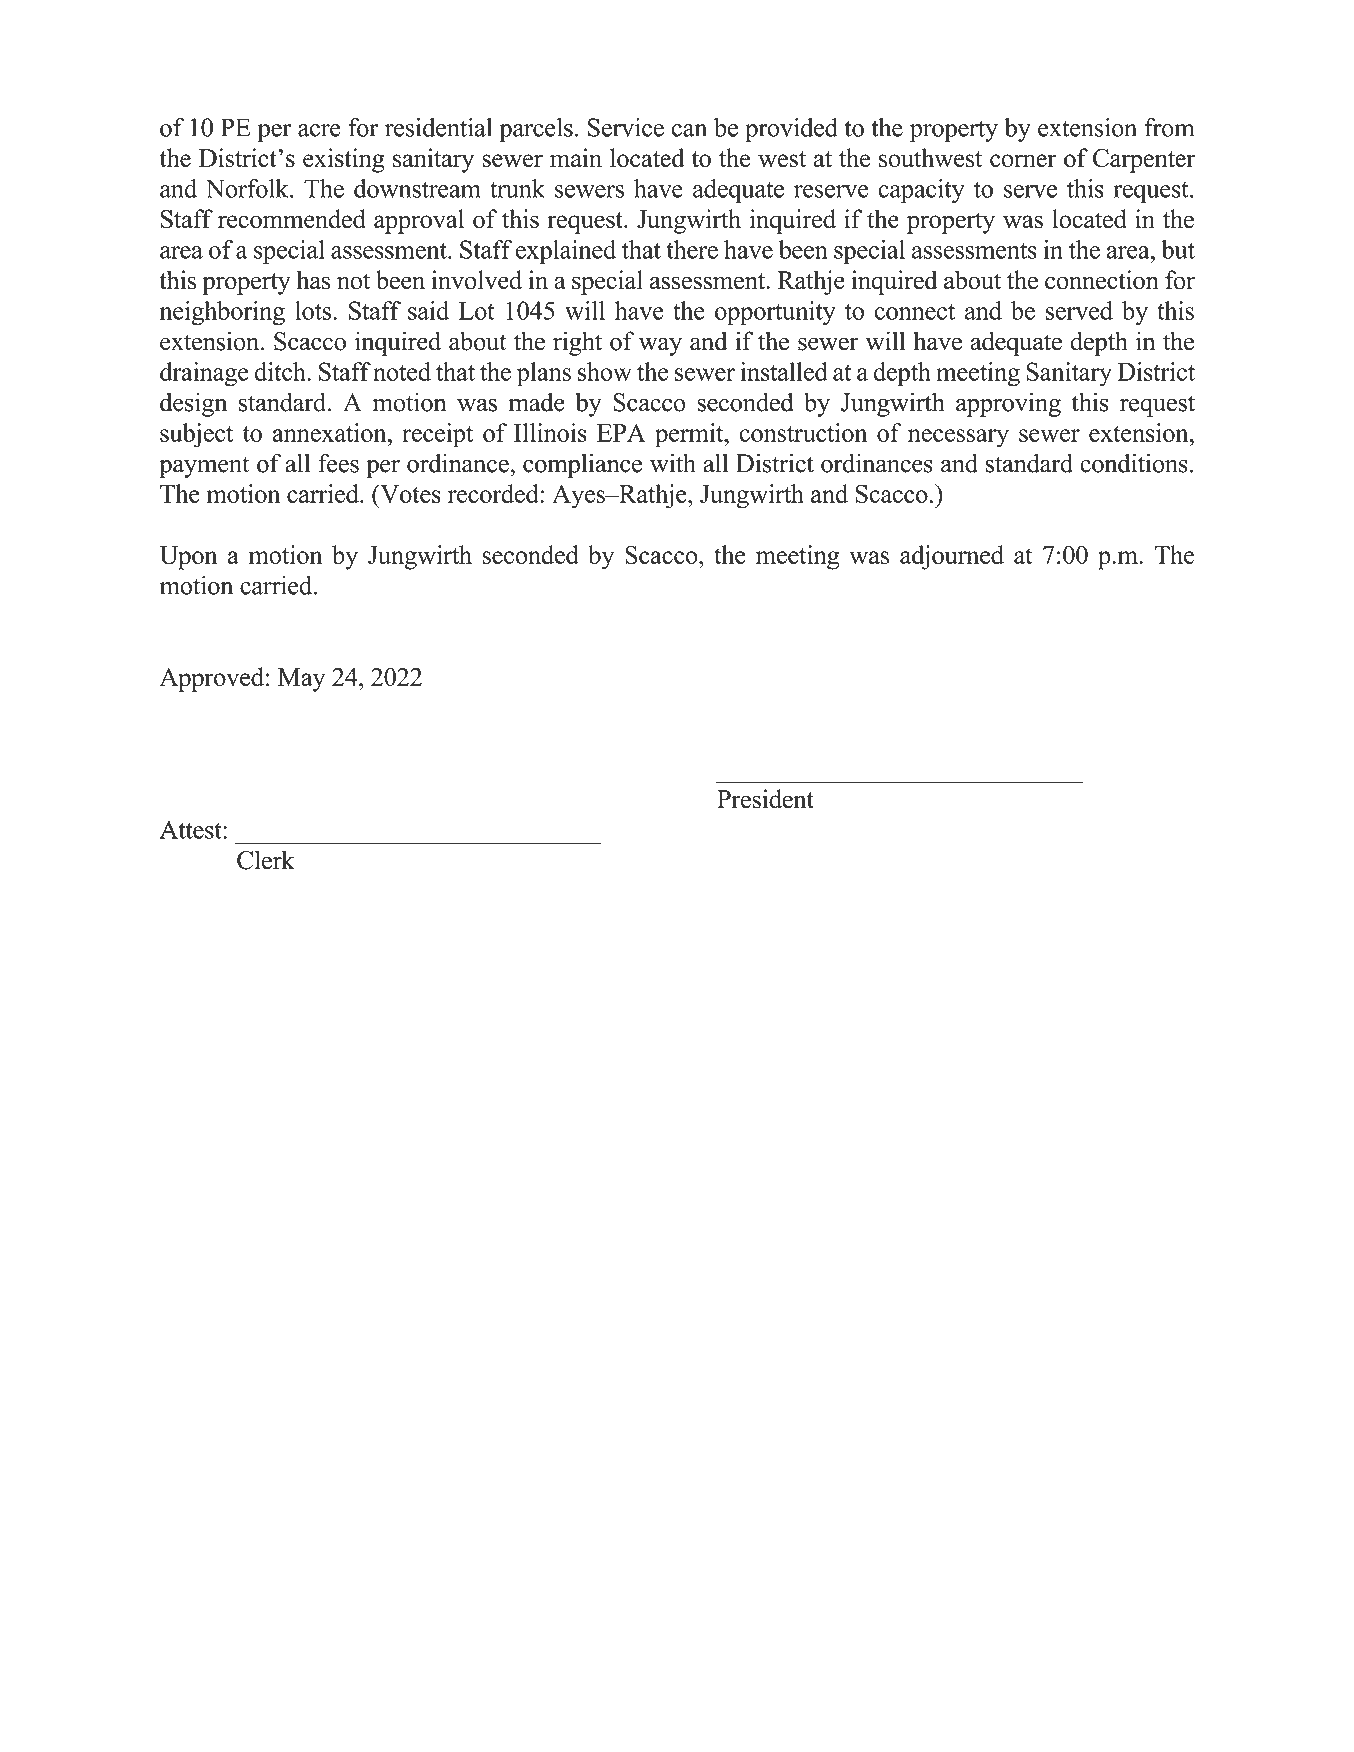 The width and height of the page is (1354, 1752). Describe the element at coordinates (314, 310) in the page. I see `lots` at that location.
